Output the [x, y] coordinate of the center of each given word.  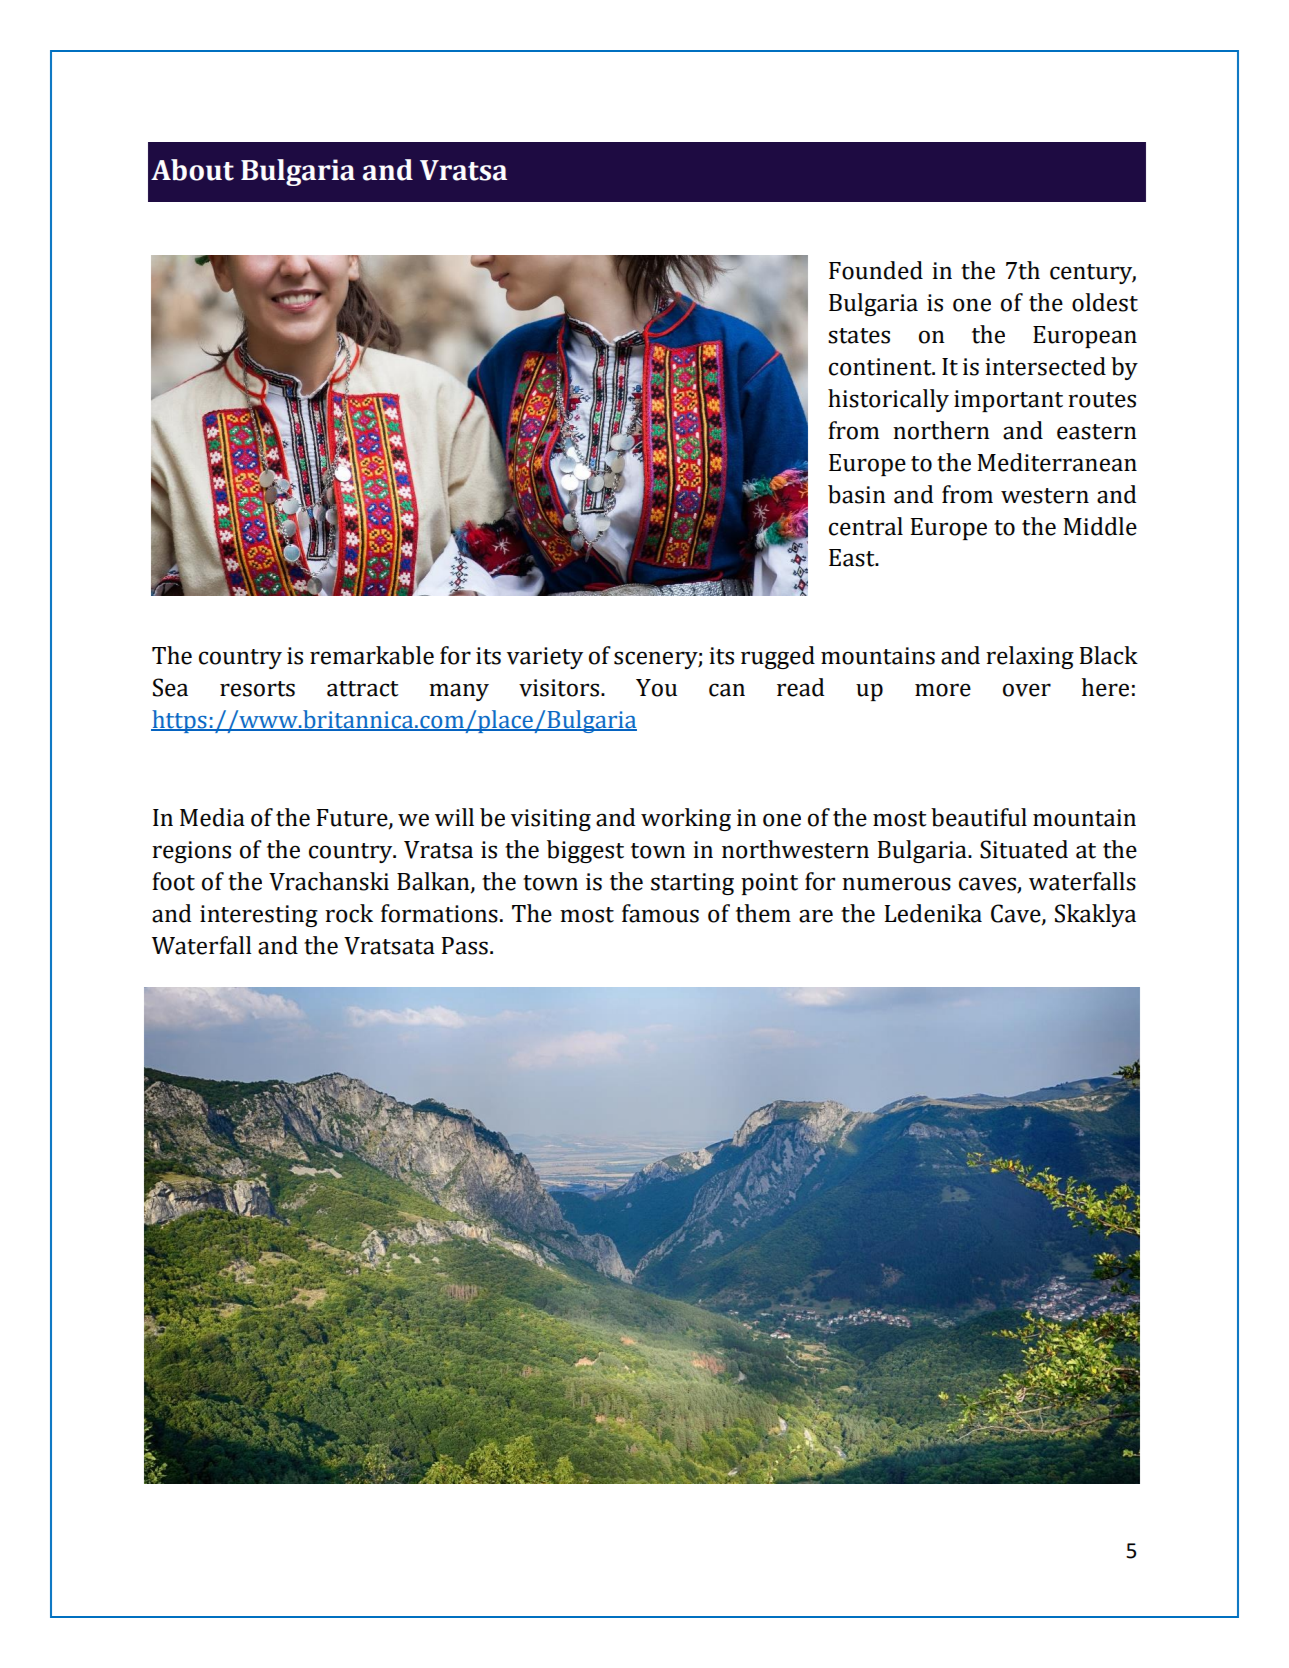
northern [941, 430]
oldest [1105, 302]
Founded [876, 270]
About [192, 170]
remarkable [372, 655]
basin [857, 494]
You [656, 688]
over [1027, 690]
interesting [259, 916]
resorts [257, 689]
